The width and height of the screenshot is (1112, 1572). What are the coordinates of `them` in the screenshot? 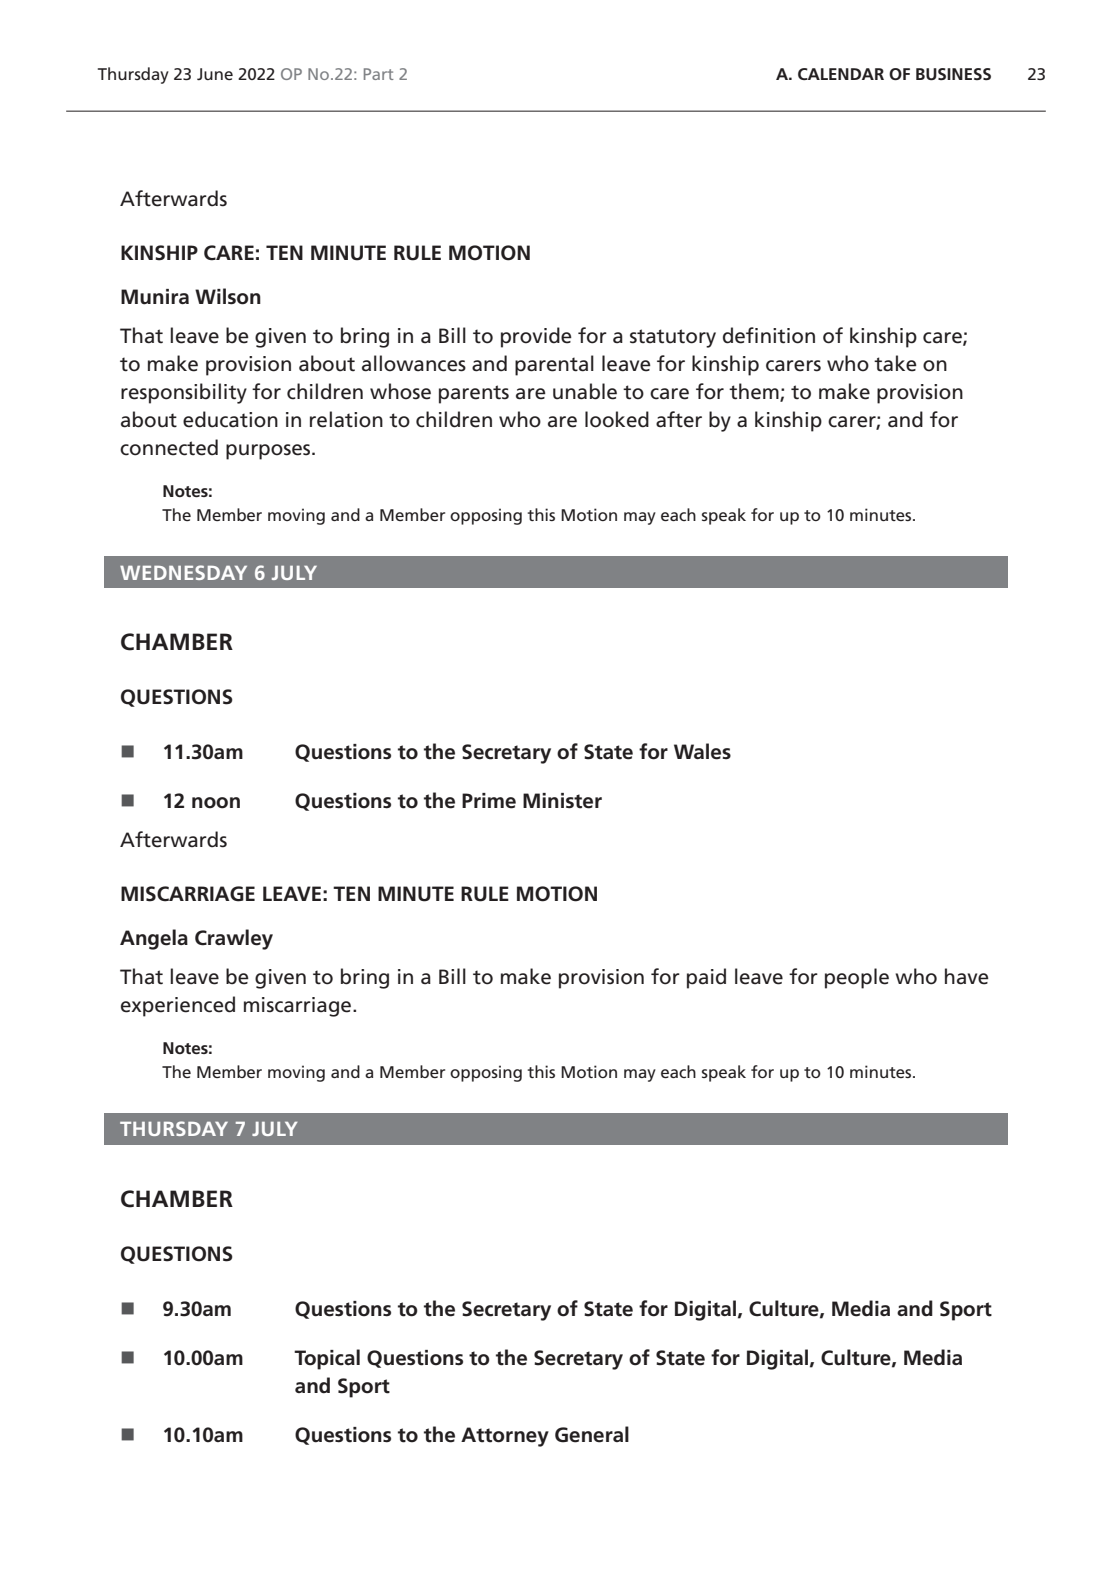 It's located at (755, 392).
